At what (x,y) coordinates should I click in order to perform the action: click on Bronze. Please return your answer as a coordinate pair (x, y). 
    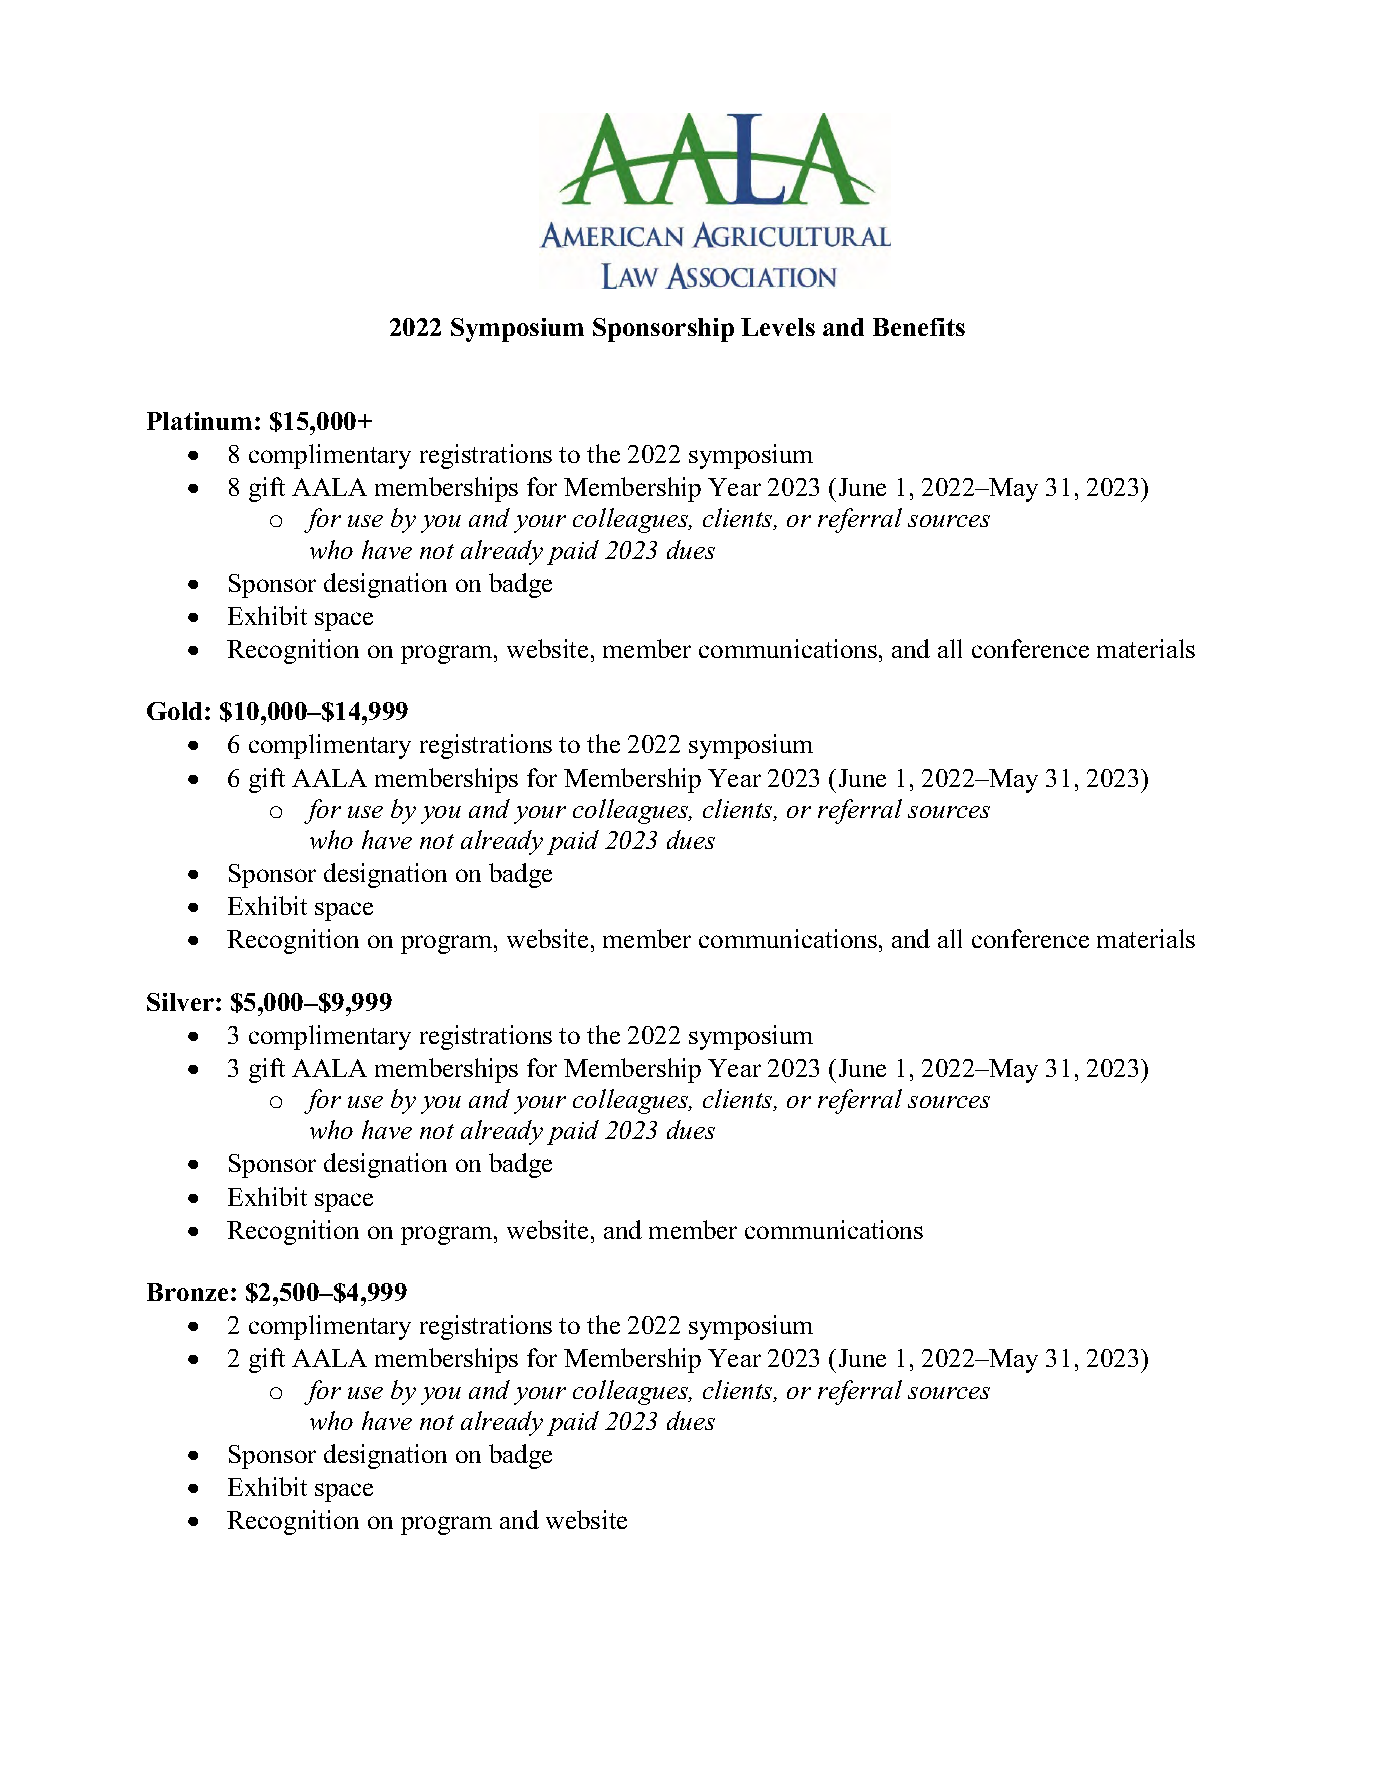
    Looking at the image, I should click on (187, 1292).
